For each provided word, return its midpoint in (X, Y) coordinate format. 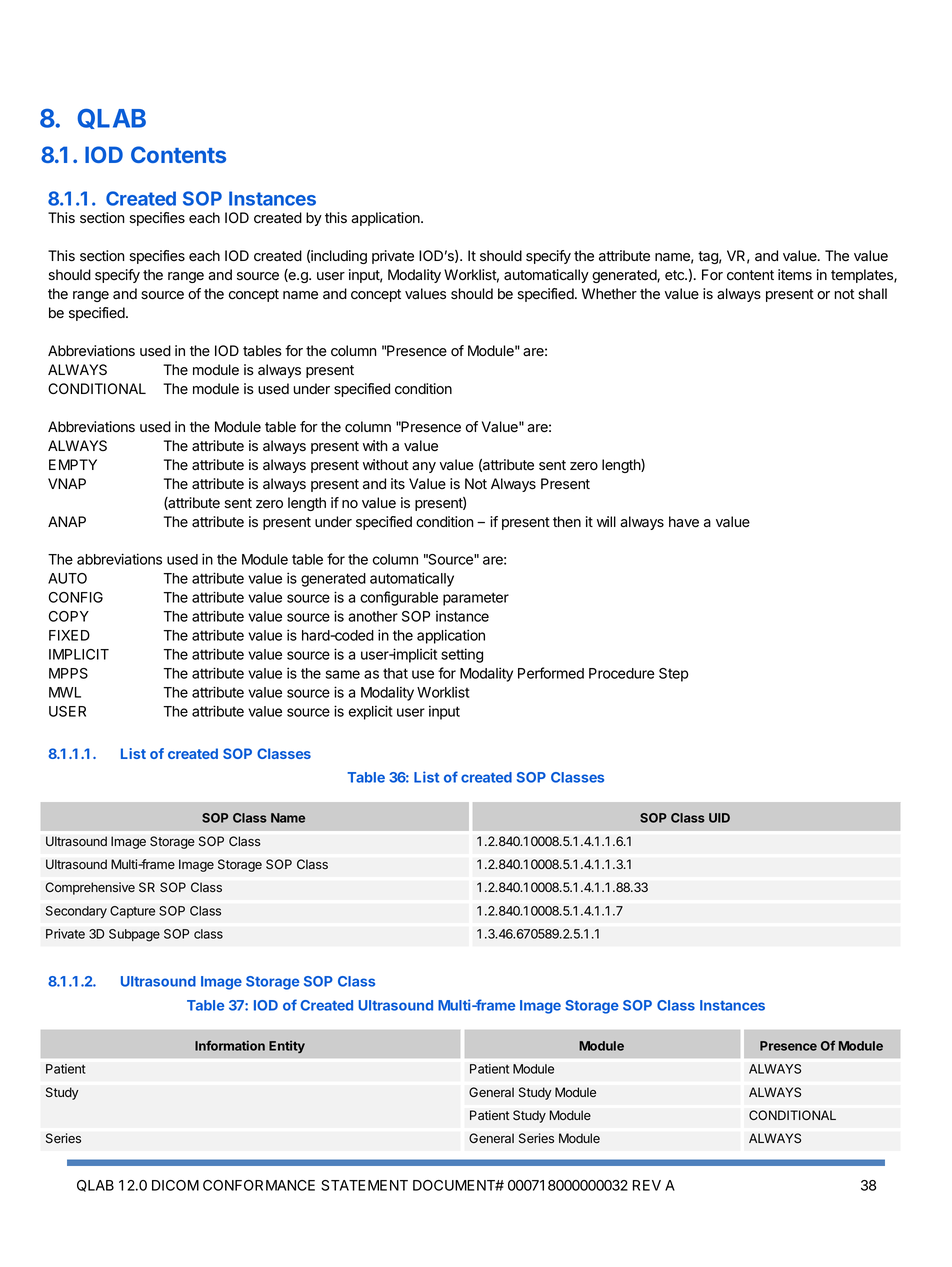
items (795, 275)
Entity (287, 1046)
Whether (609, 294)
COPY (69, 616)
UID (719, 818)
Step (674, 675)
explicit (371, 712)
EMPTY (73, 464)
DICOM (175, 1185)
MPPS (68, 673)
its (398, 484)
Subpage (134, 935)
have (684, 522)
